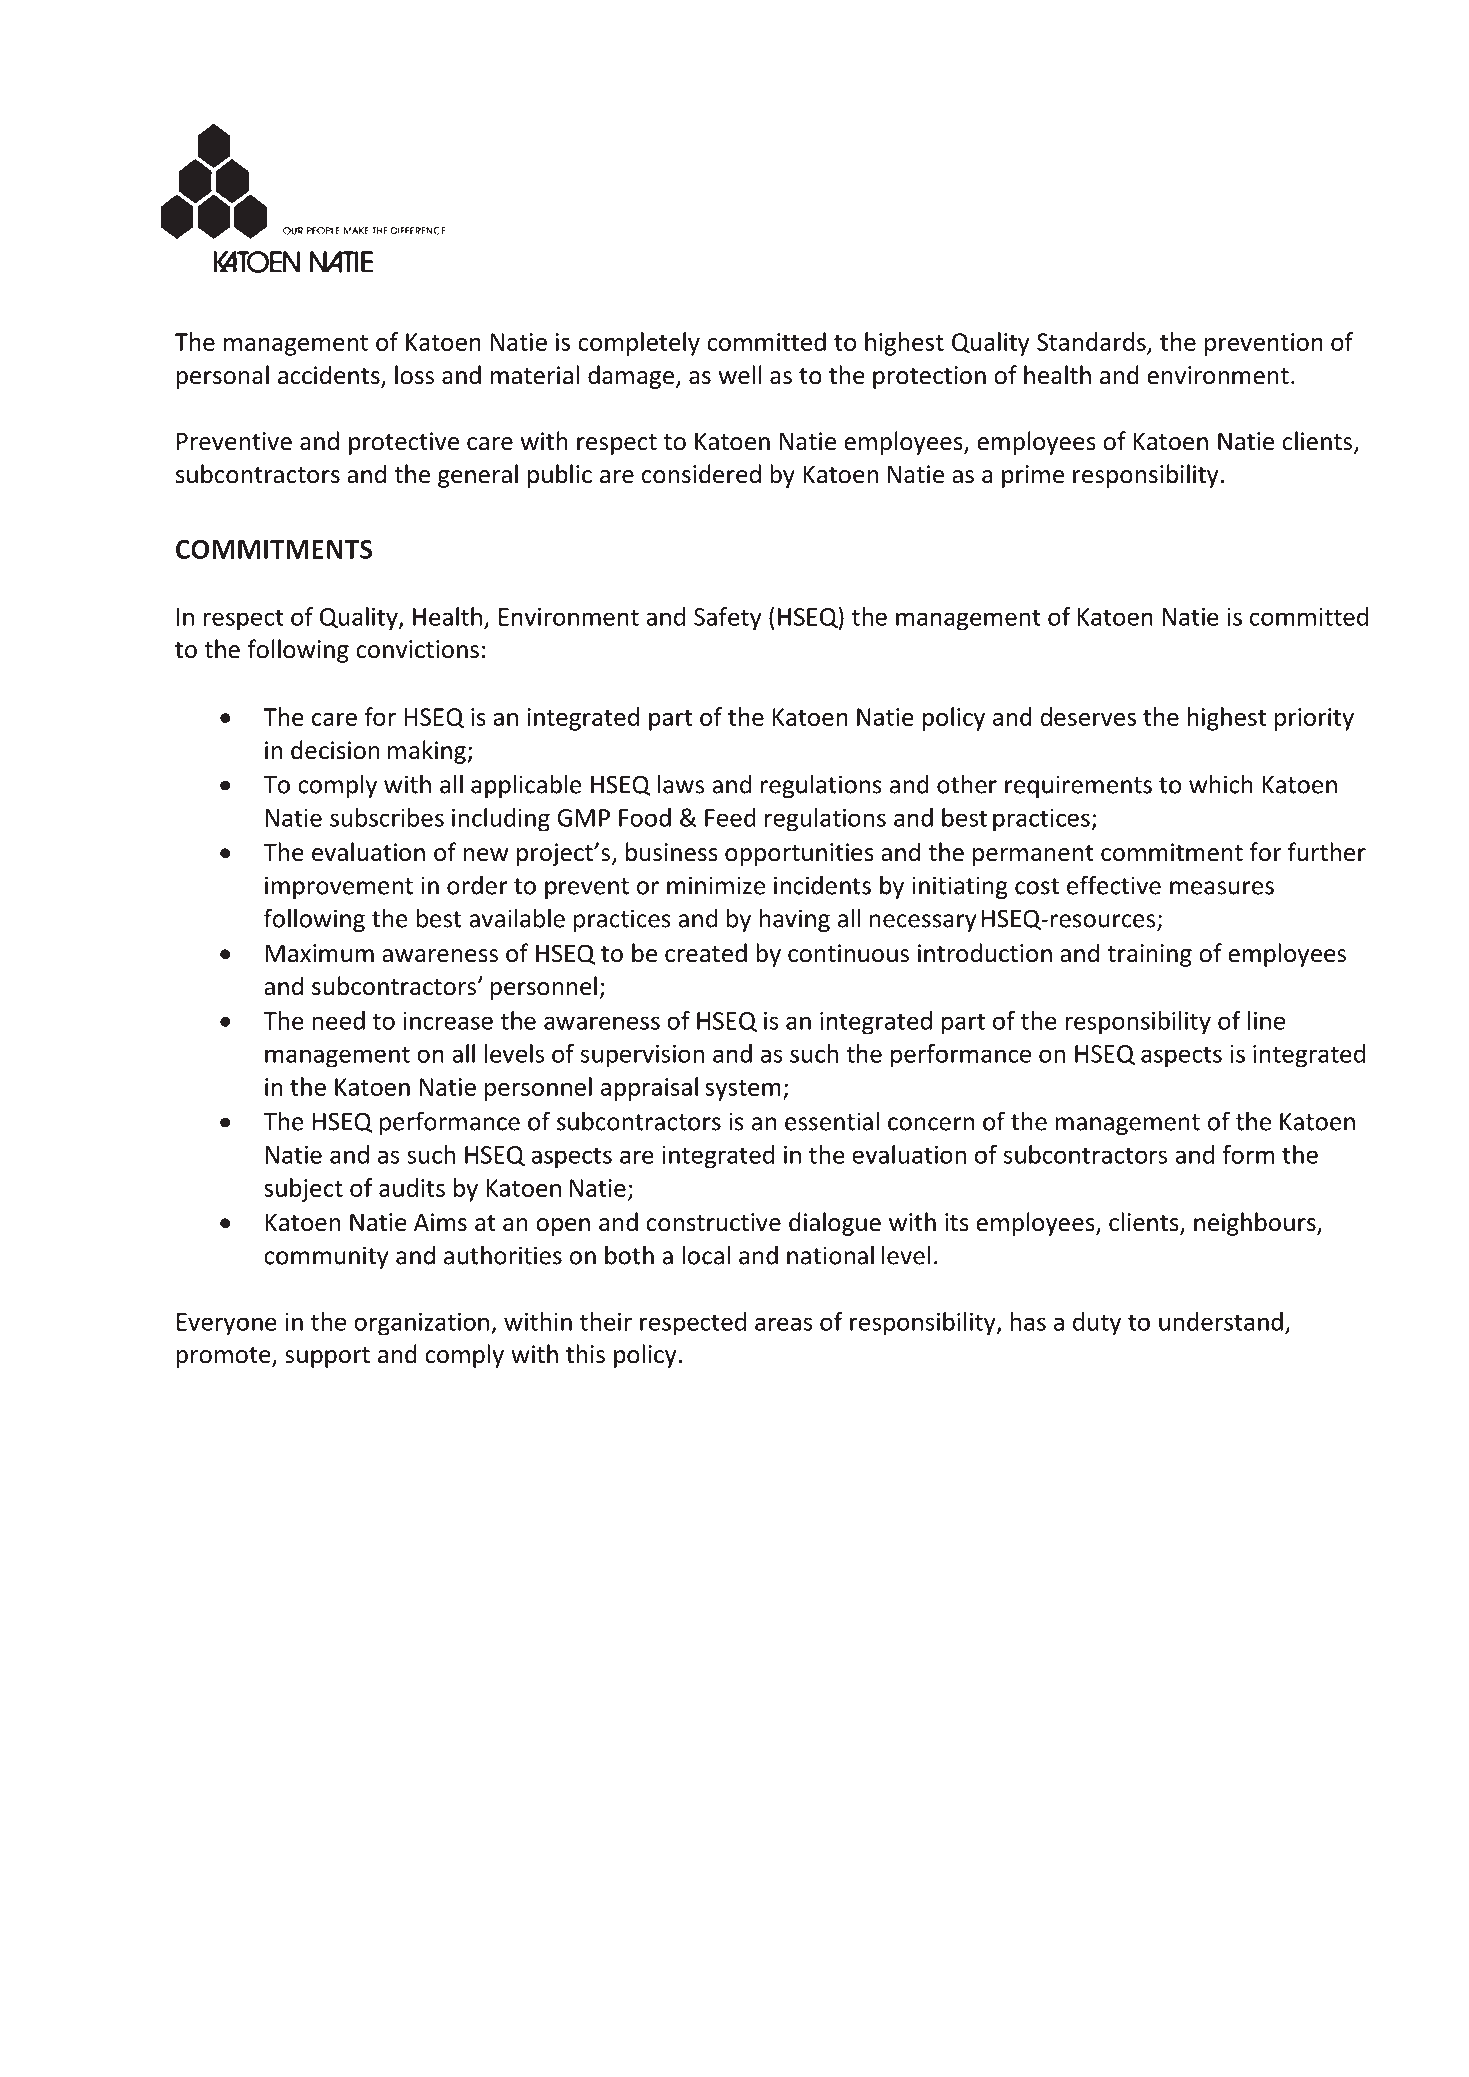  Describe the element at coordinates (387, 817) in the document. I see `subscribes` at that location.
